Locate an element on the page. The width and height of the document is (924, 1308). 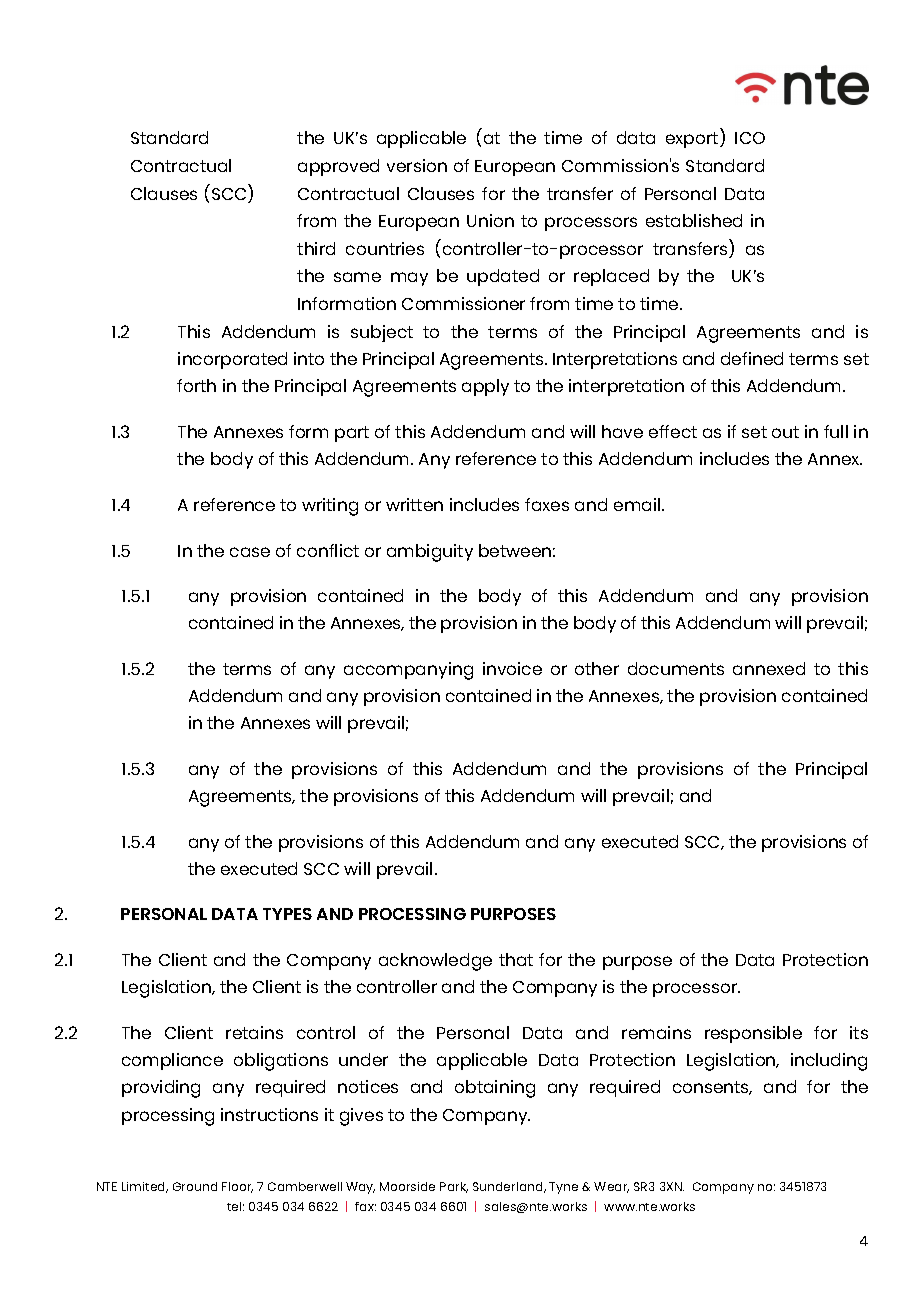
documents is located at coordinates (676, 668).
